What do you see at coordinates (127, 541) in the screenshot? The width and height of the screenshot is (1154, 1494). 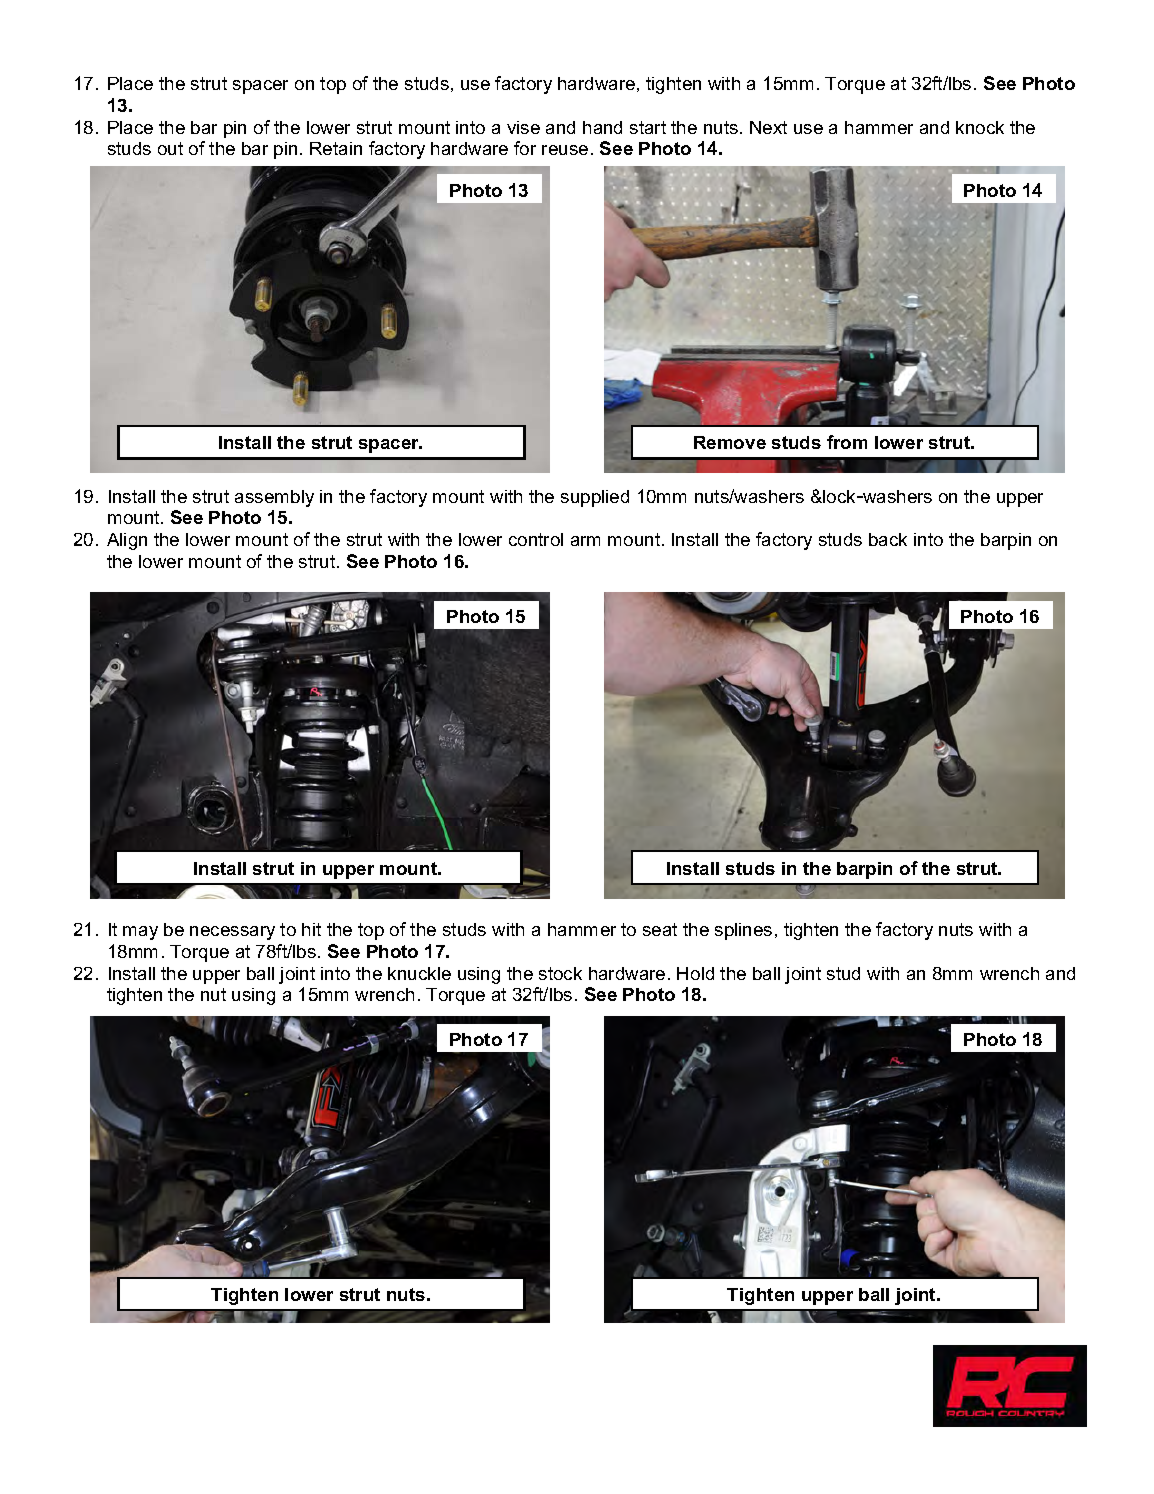 I see `Align` at bounding box center [127, 541].
